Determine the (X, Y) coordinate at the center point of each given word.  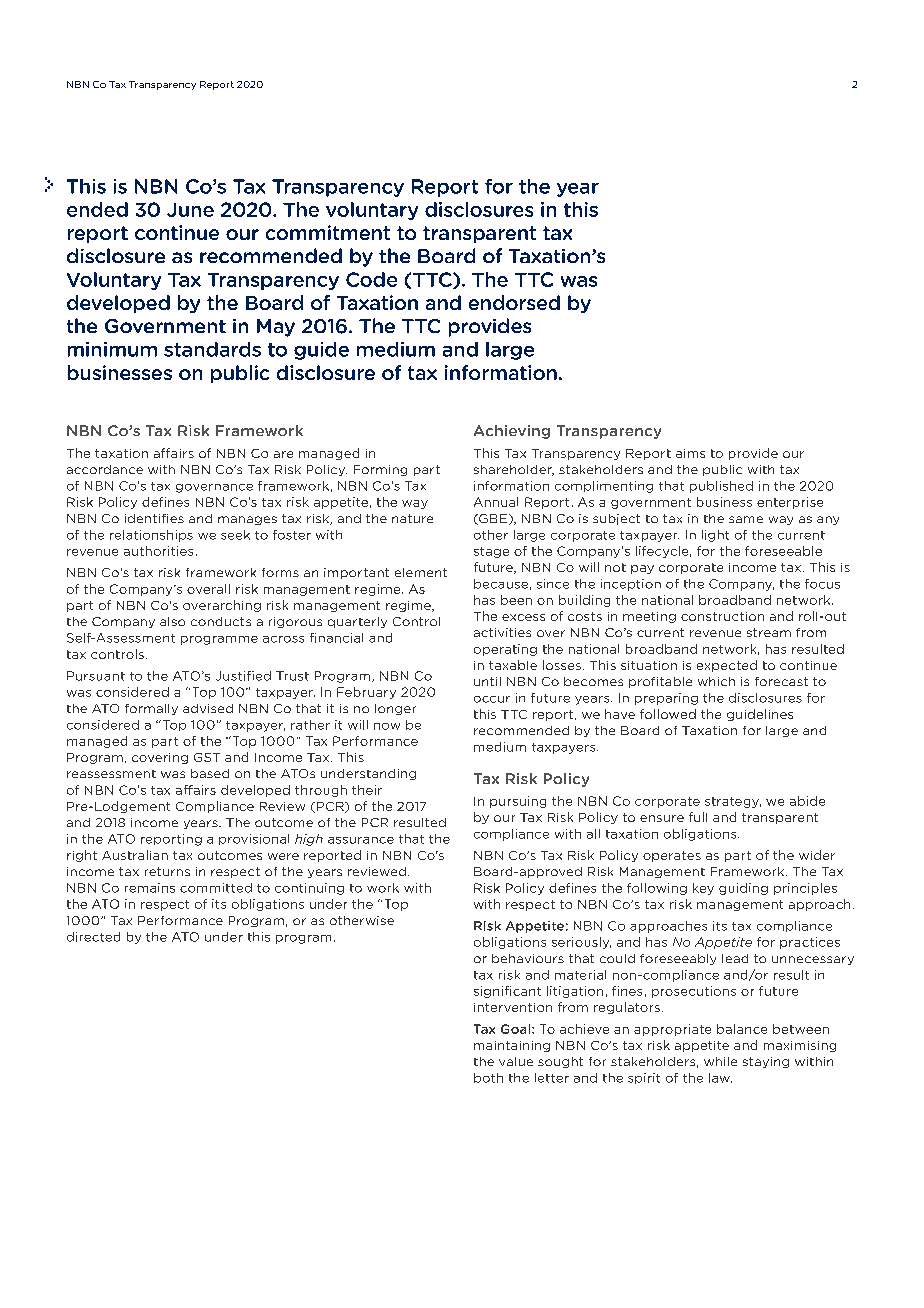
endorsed (514, 302)
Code (371, 279)
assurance (361, 840)
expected (727, 666)
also (172, 621)
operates (672, 856)
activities (502, 632)
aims (690, 453)
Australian (135, 855)
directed (93, 937)
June (190, 210)
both (488, 1078)
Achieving (512, 432)
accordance (105, 469)
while (720, 1061)
